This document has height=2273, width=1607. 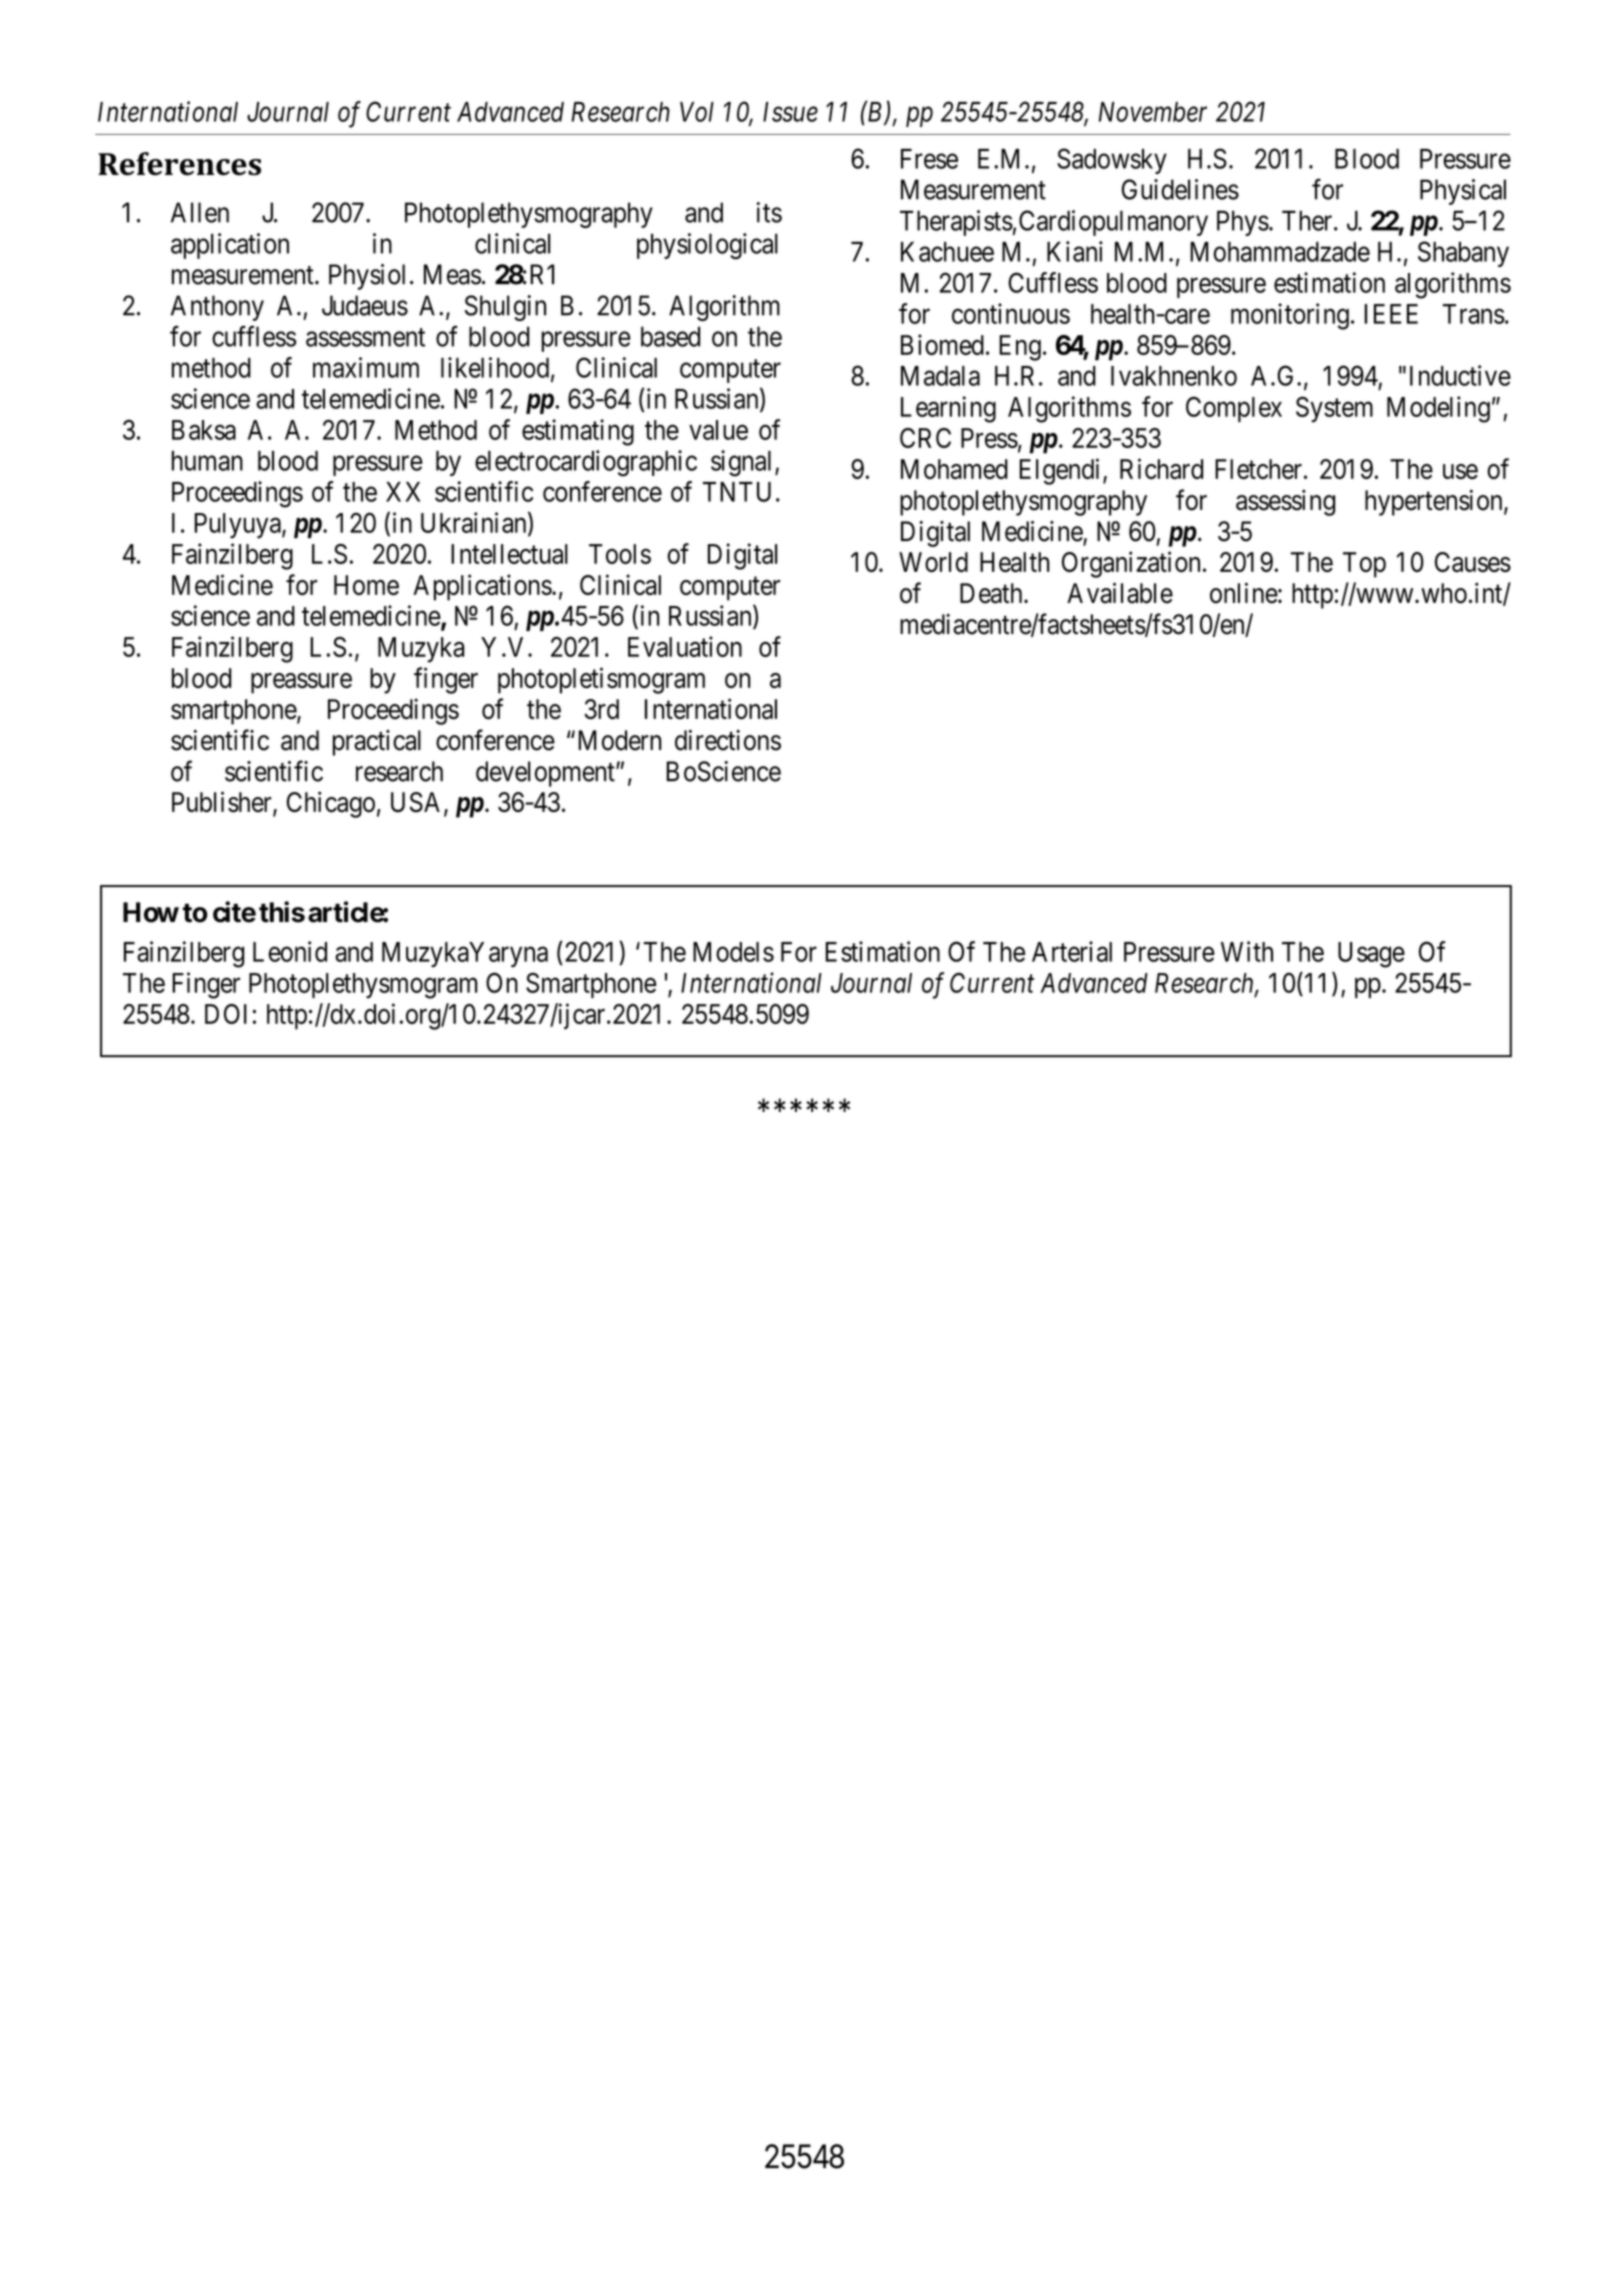 I want to click on Issue, so click(x=790, y=112).
